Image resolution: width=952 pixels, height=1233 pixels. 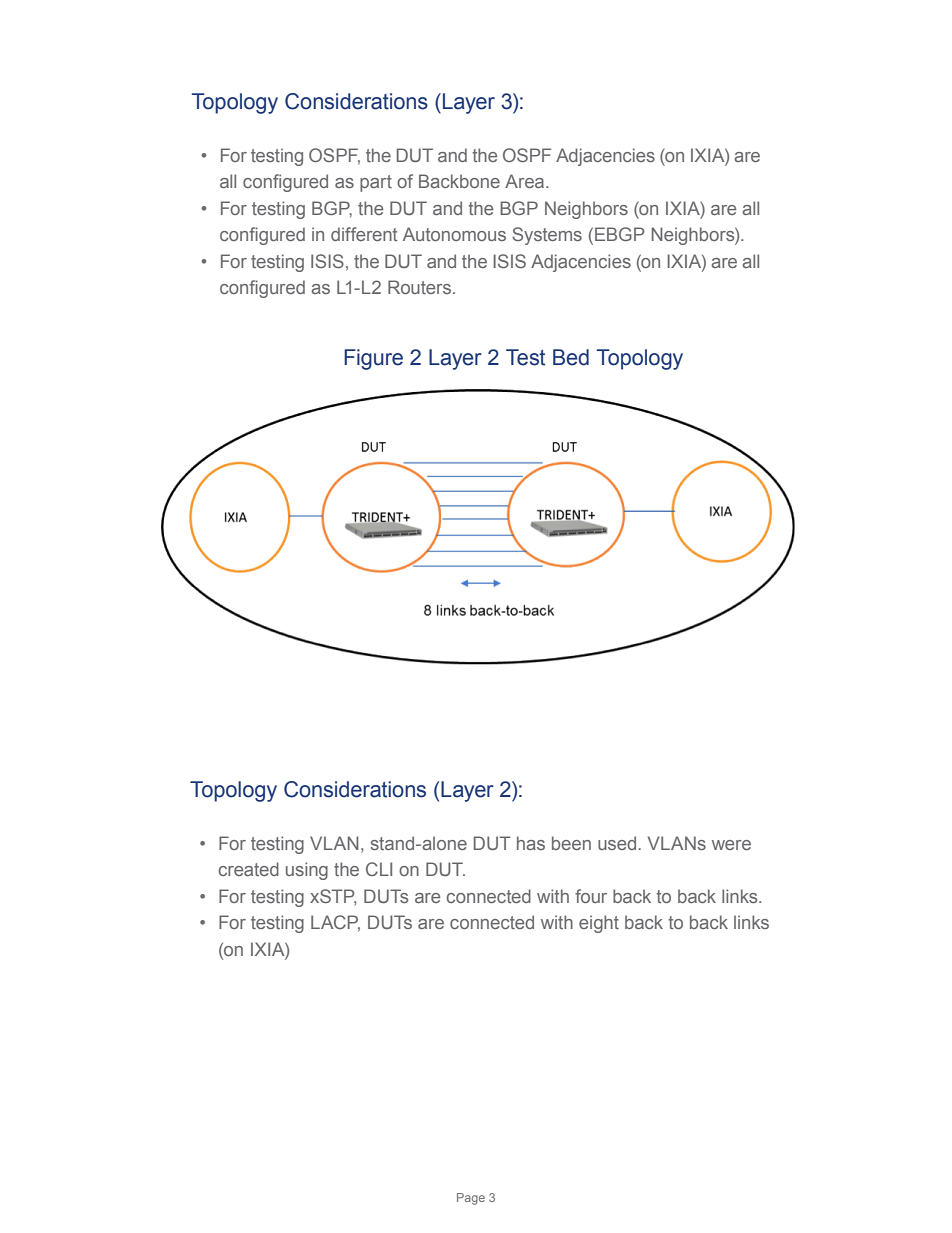 What do you see at coordinates (454, 234) in the screenshot?
I see `Autonomous` at bounding box center [454, 234].
